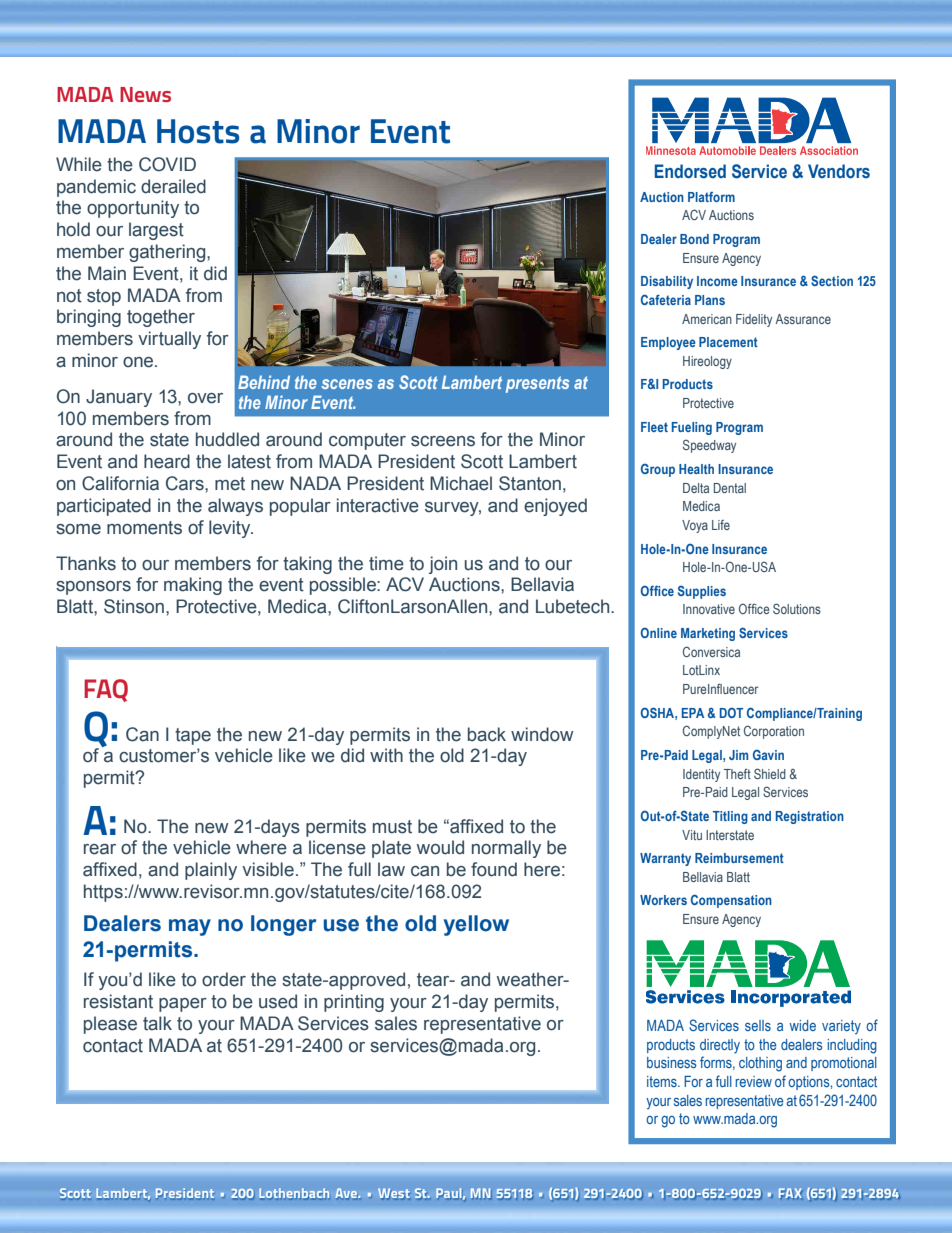 The image size is (952, 1233). What do you see at coordinates (443, 565) in the document?
I see `join` at bounding box center [443, 565].
